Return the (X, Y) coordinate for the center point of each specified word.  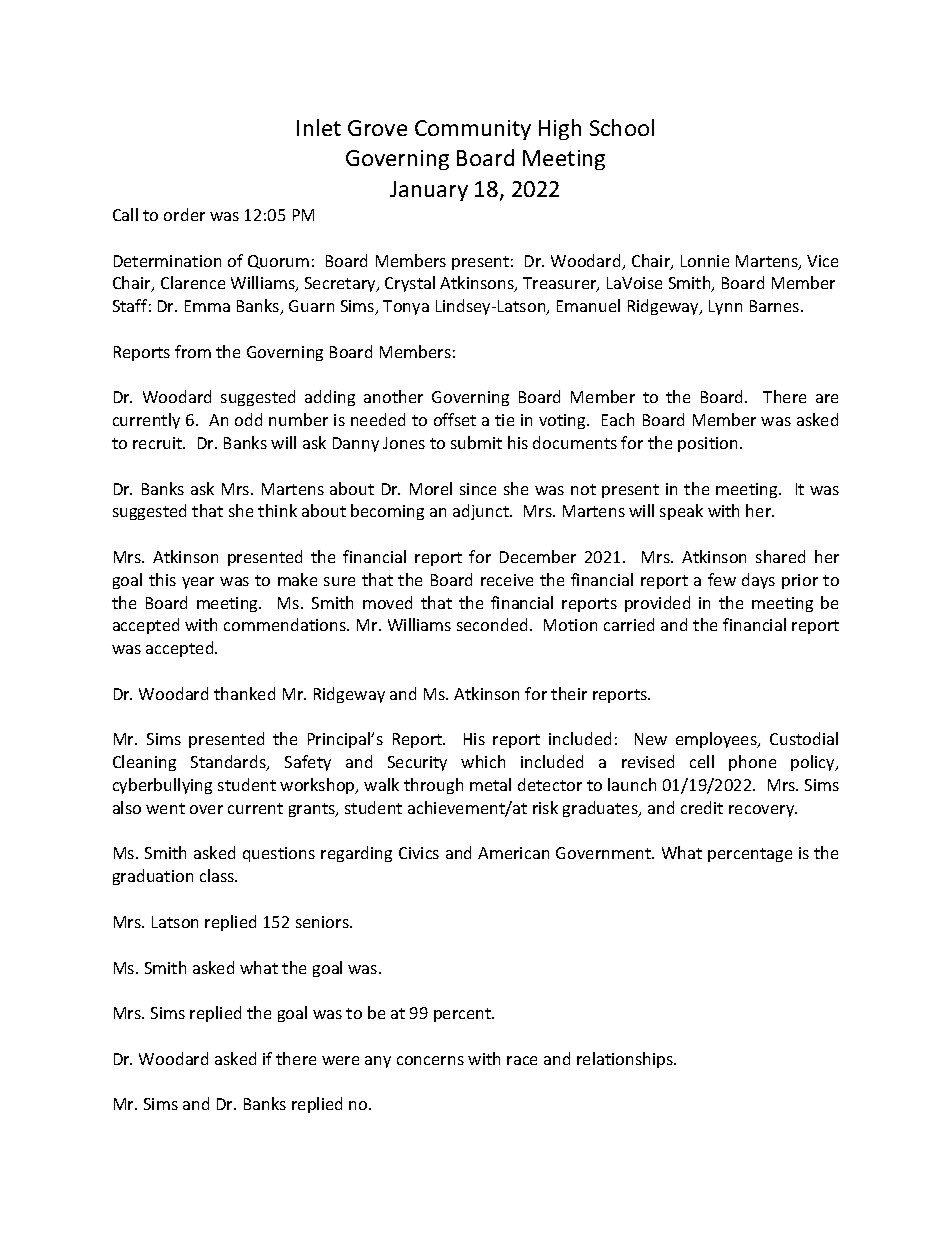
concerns (430, 1060)
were (340, 1060)
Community (473, 130)
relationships (626, 1060)
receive (507, 580)
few (722, 579)
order (184, 214)
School (622, 127)
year (198, 583)
